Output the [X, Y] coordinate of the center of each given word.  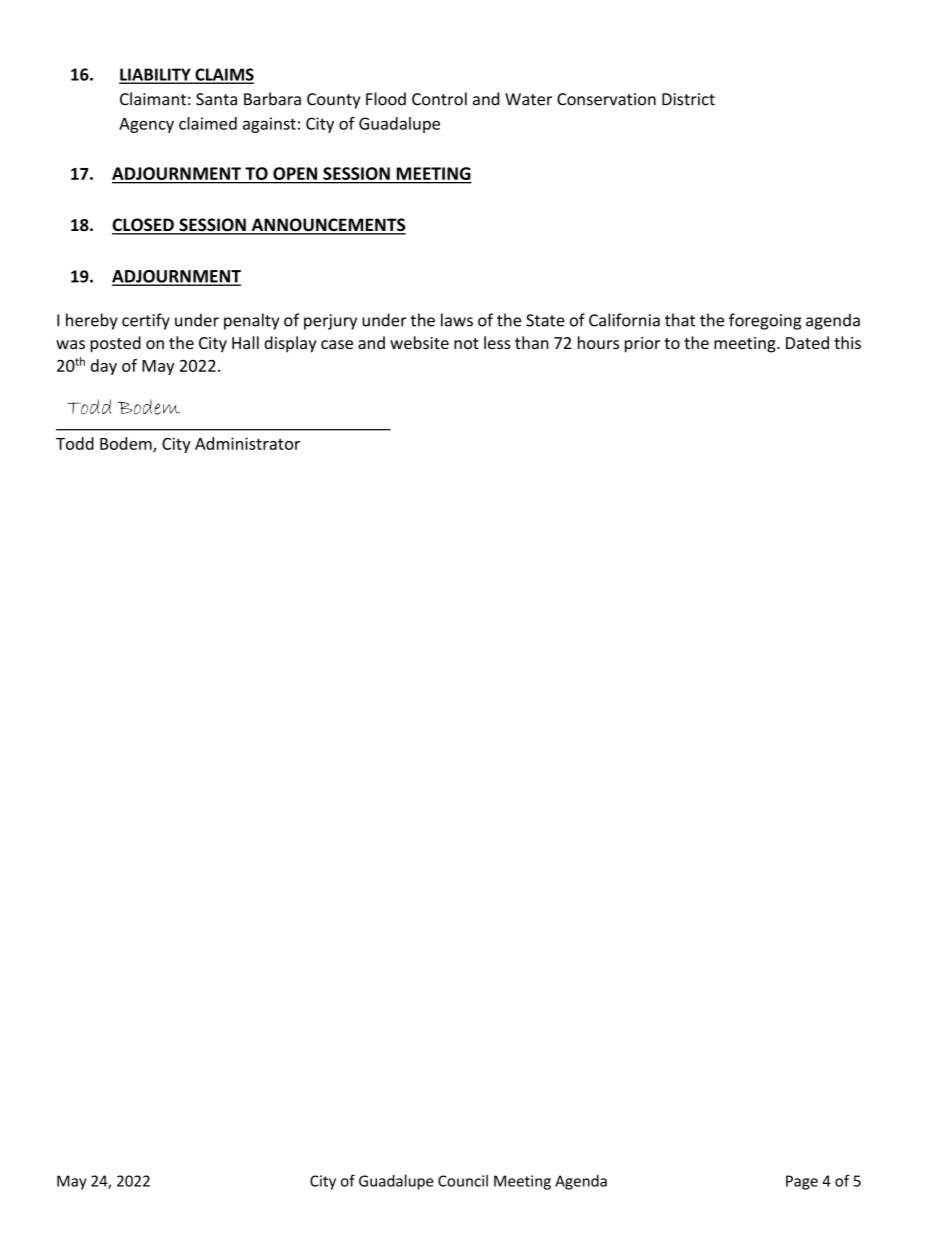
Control [439, 99]
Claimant [153, 99]
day [104, 367]
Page [802, 1182]
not [466, 343]
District [688, 99]
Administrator [247, 443]
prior [642, 345]
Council [463, 1181]
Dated [807, 342]
